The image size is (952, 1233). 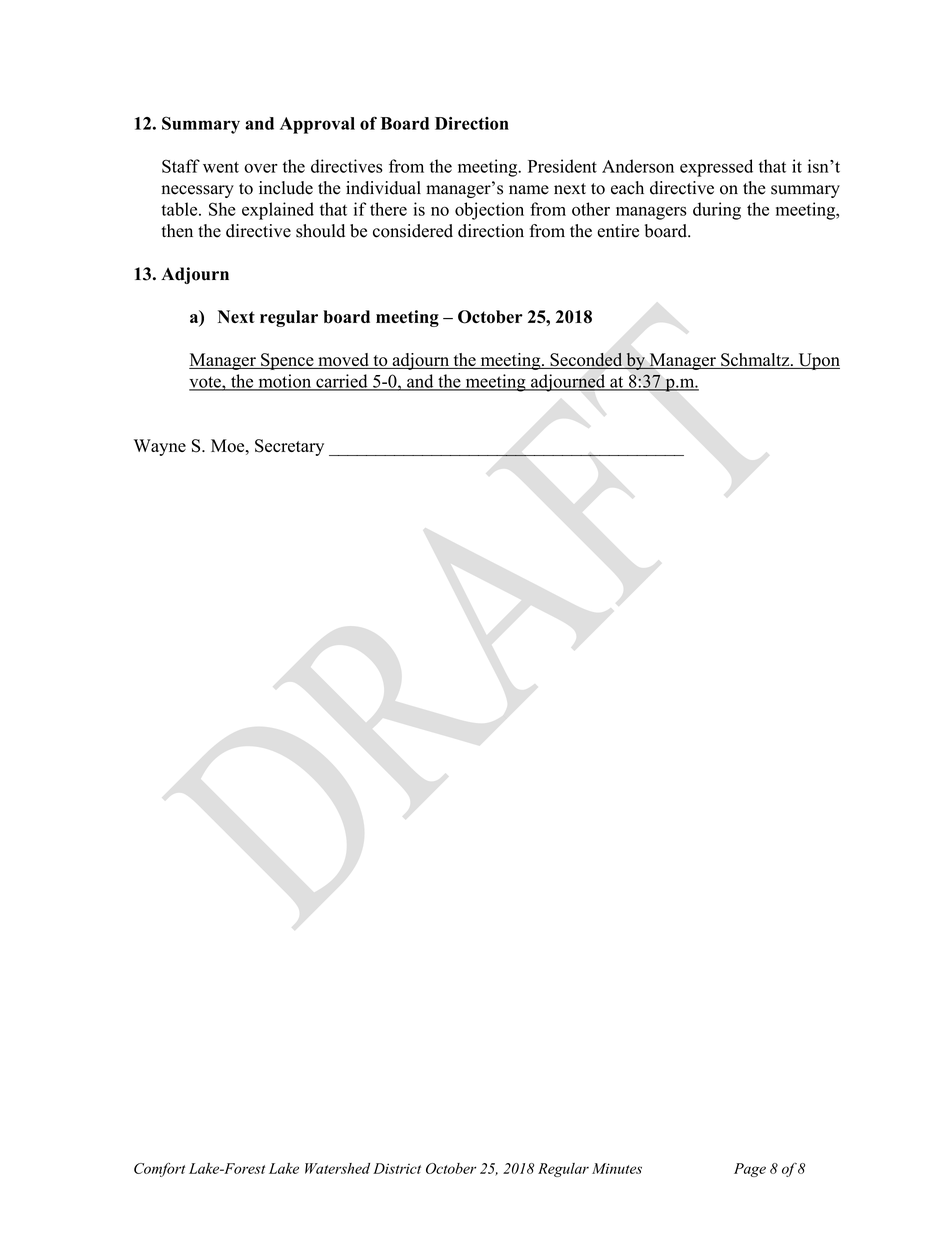 I want to click on Watershed, so click(x=337, y=1168).
